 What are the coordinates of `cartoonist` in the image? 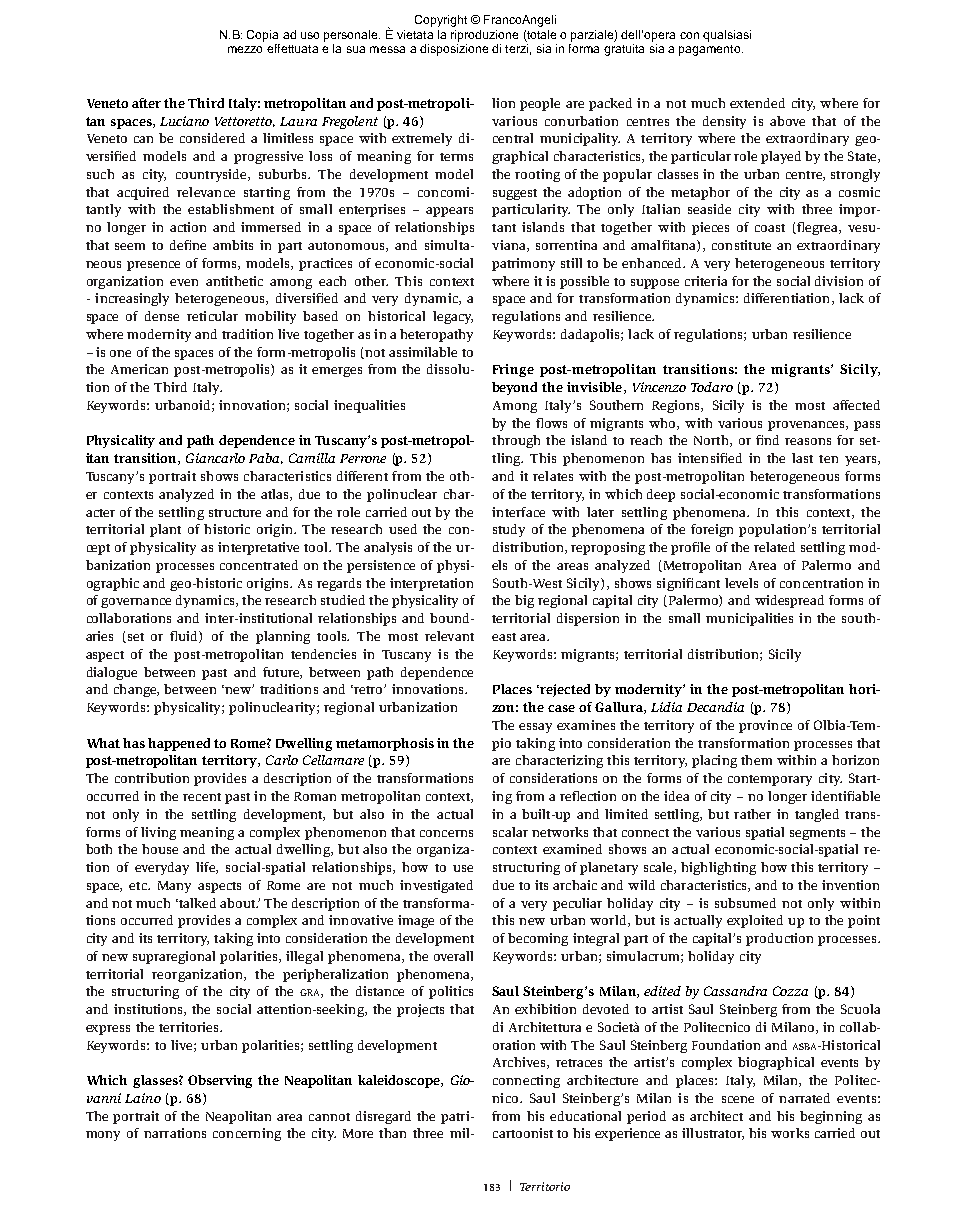 It's located at (523, 1133).
